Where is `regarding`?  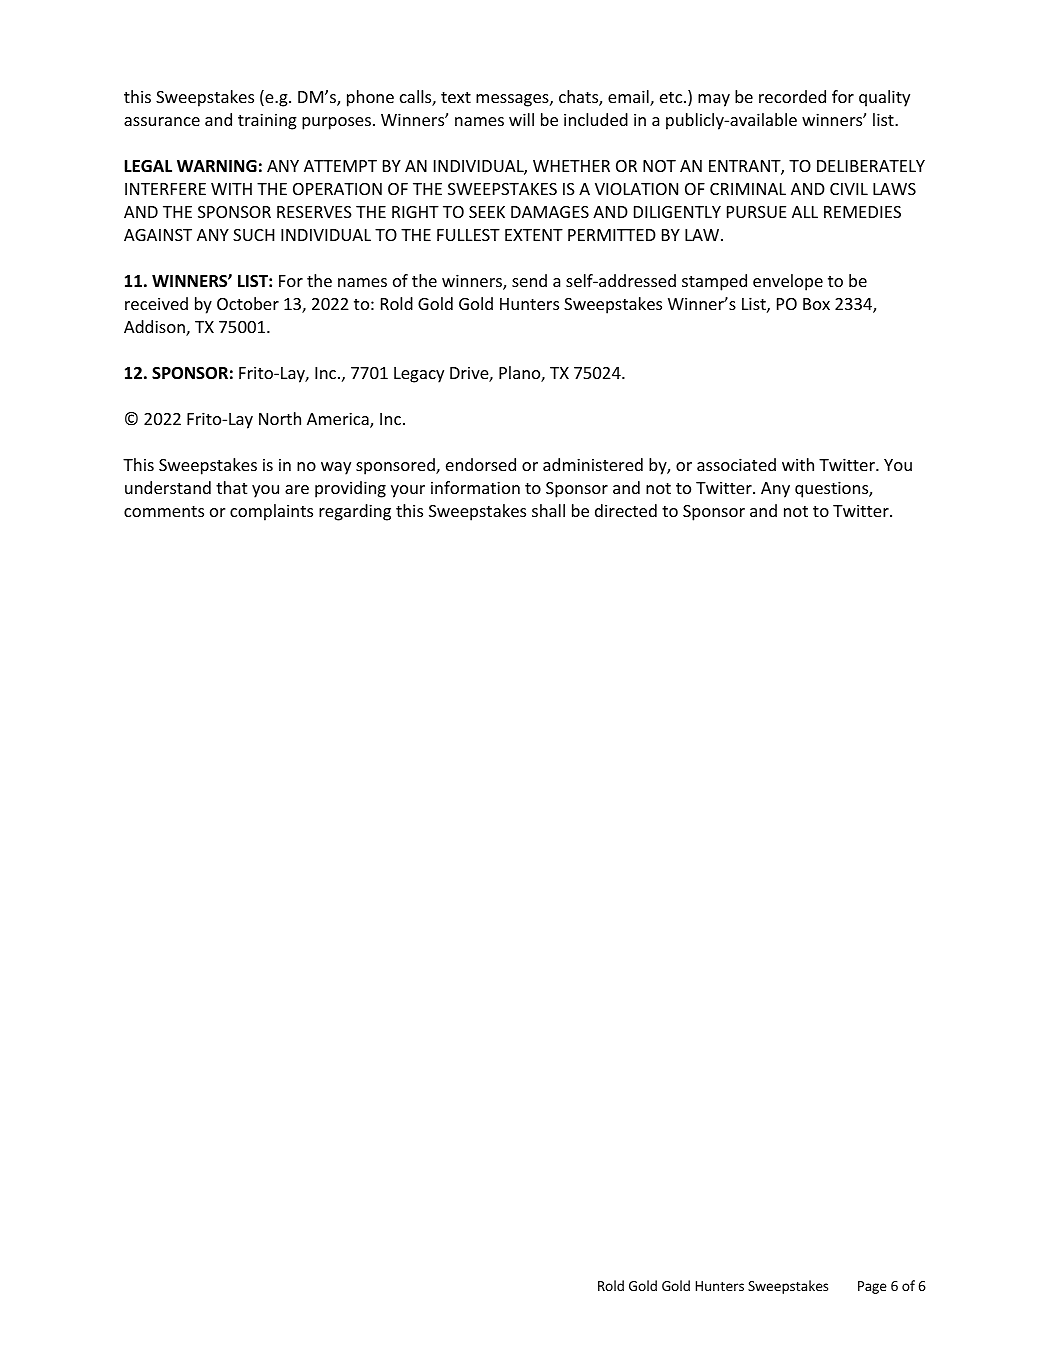
regarding is located at coordinates (355, 512).
